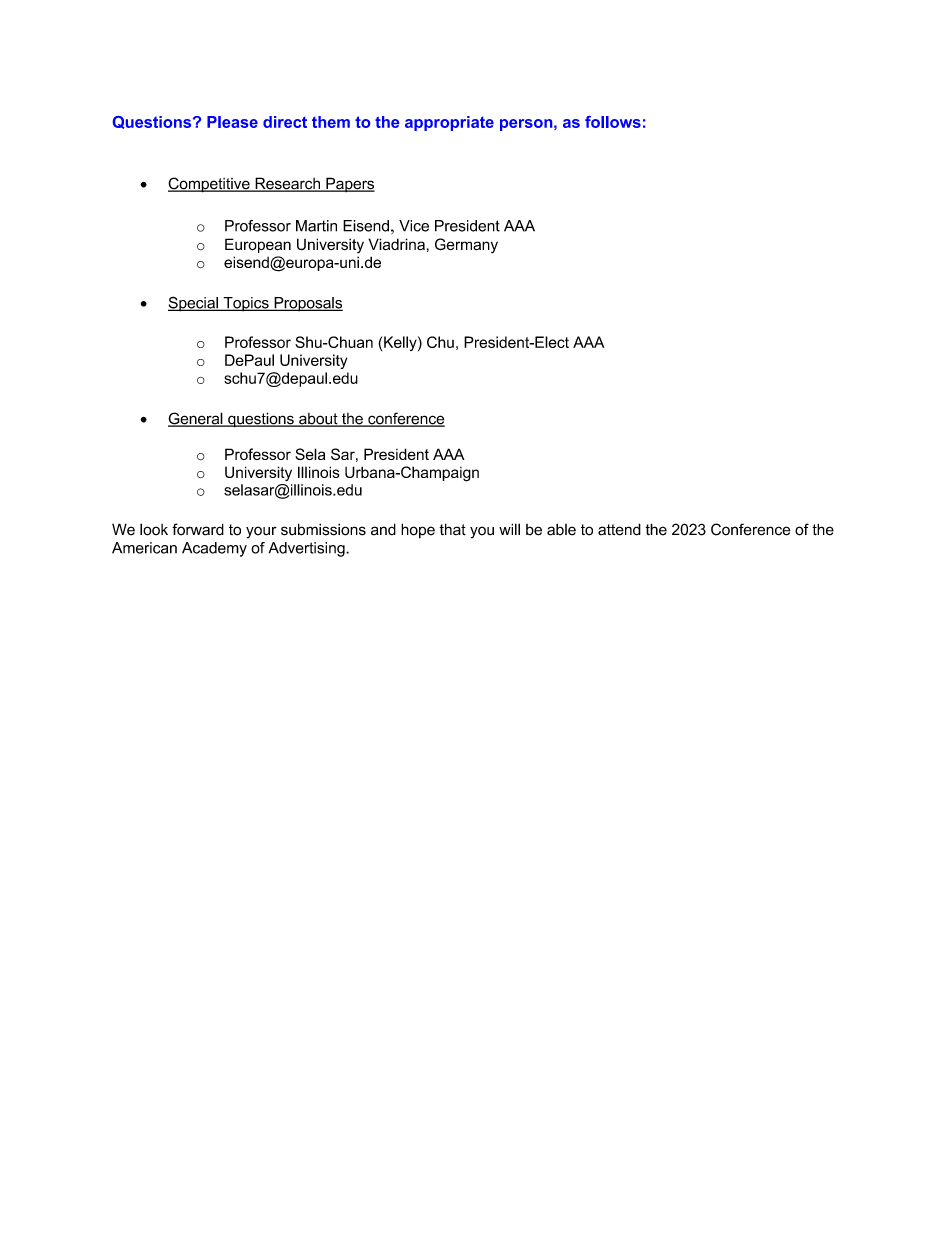 This page has height=1233, width=952. I want to click on them, so click(331, 122).
